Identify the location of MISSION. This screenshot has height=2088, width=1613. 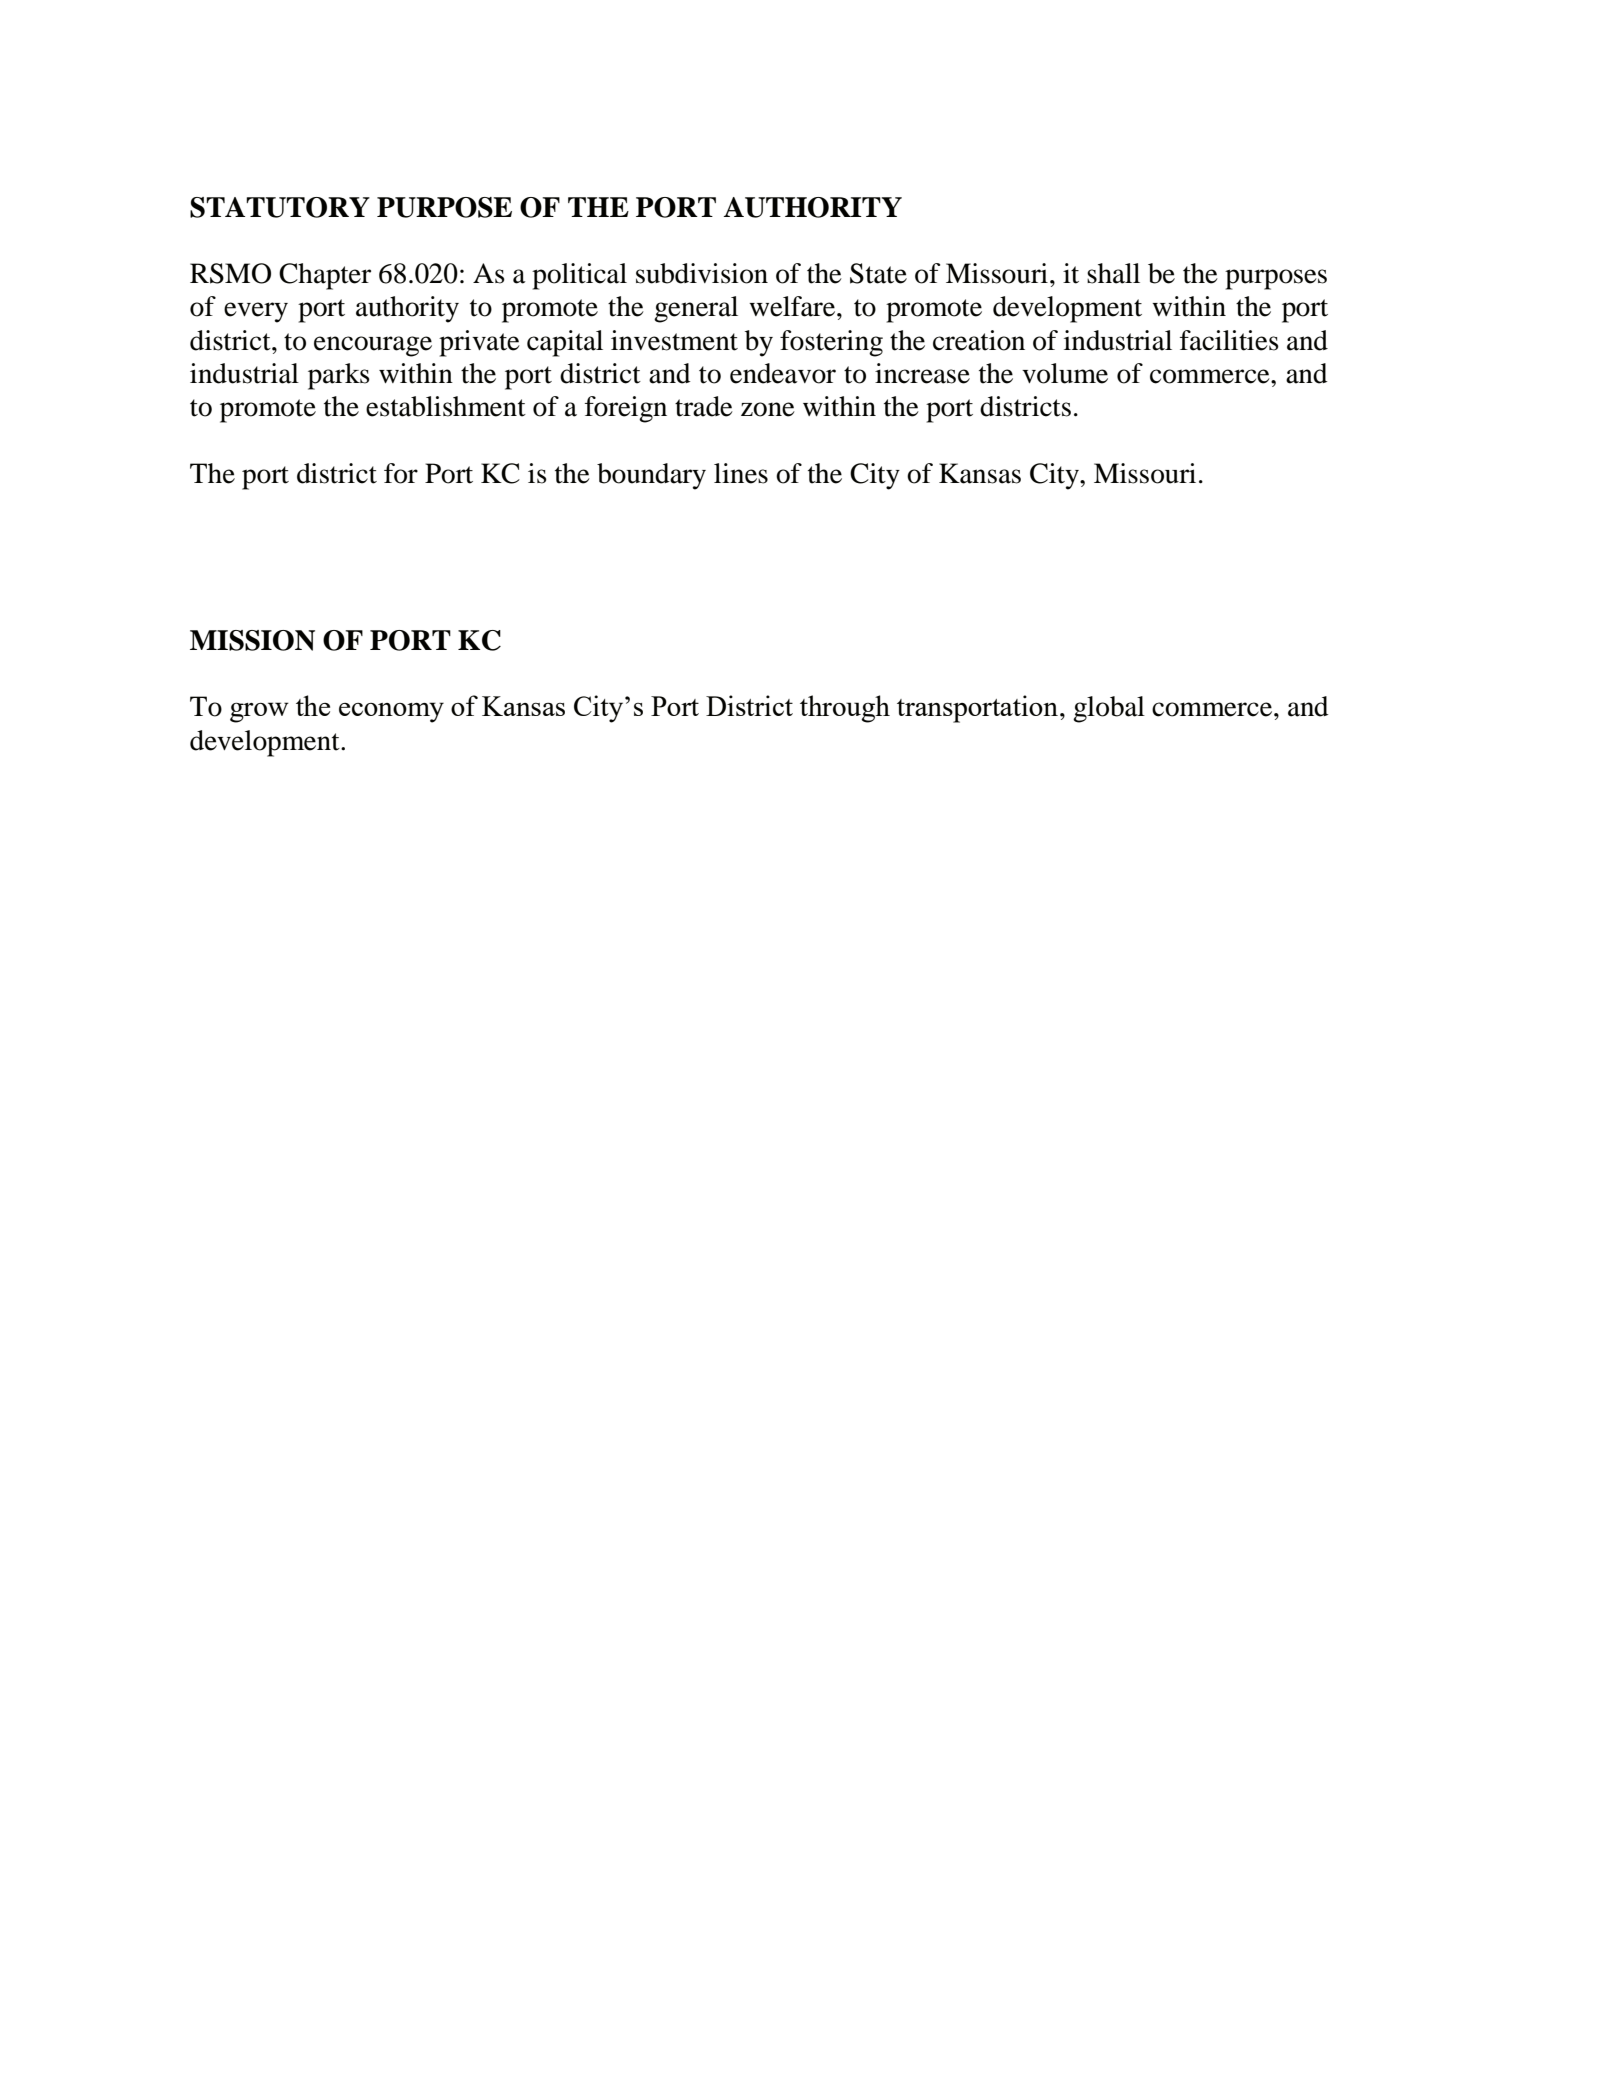
(252, 640).
